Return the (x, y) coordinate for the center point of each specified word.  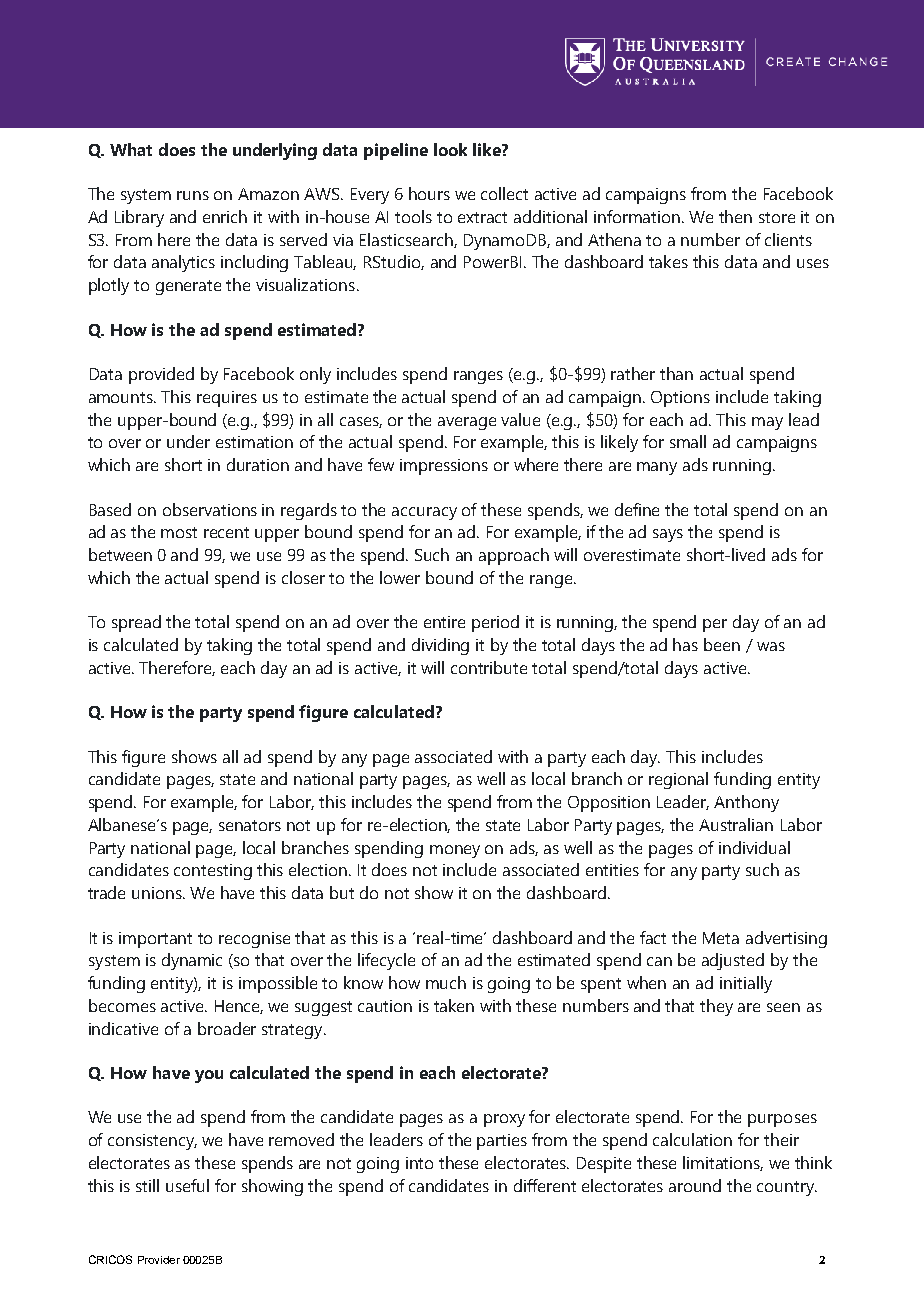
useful (187, 1185)
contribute (489, 667)
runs (193, 195)
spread (136, 623)
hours (429, 193)
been (722, 644)
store (777, 217)
